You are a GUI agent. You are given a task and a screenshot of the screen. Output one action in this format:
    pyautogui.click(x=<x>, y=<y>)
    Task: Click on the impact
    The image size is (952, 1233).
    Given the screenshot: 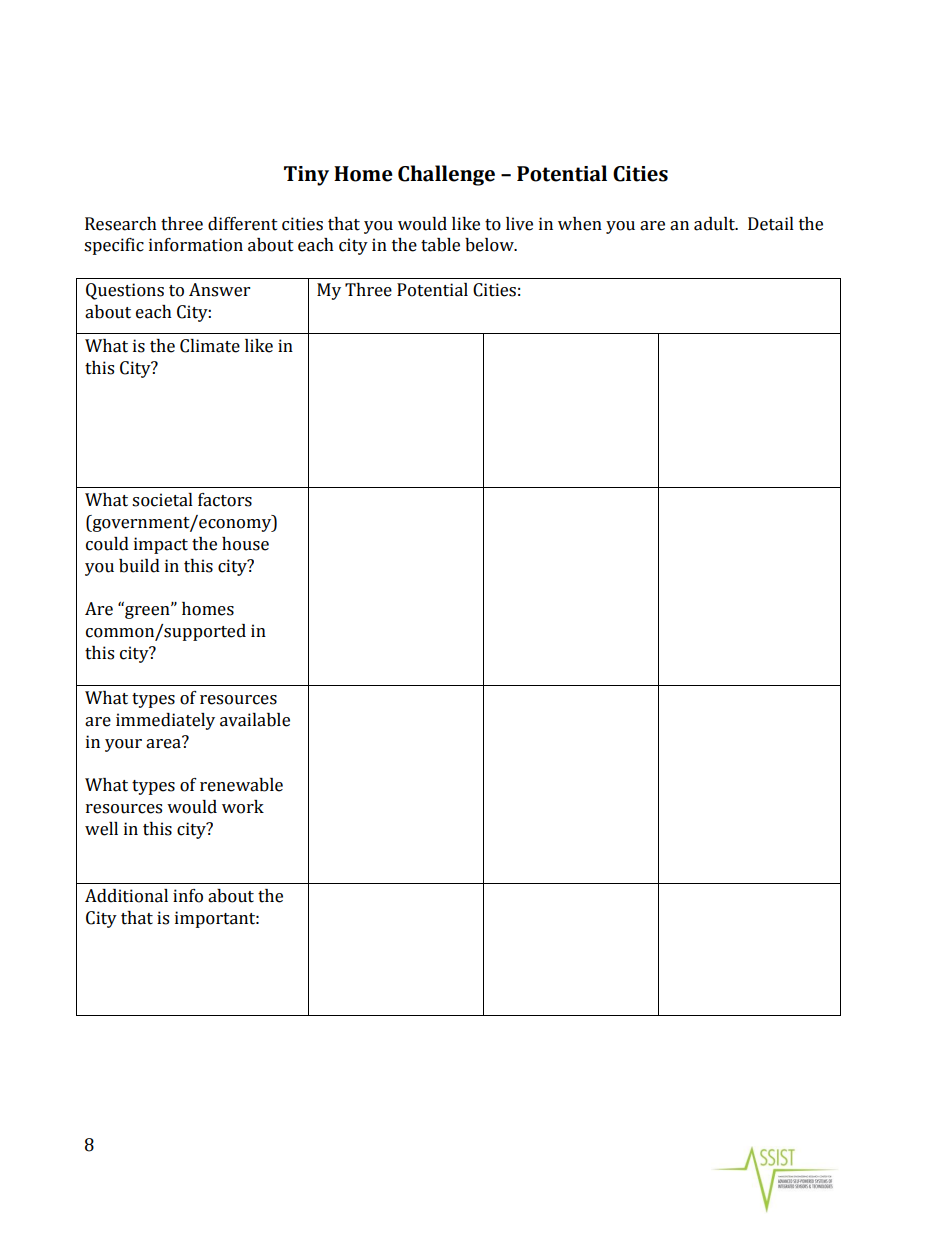 What is the action you would take?
    pyautogui.click(x=161, y=545)
